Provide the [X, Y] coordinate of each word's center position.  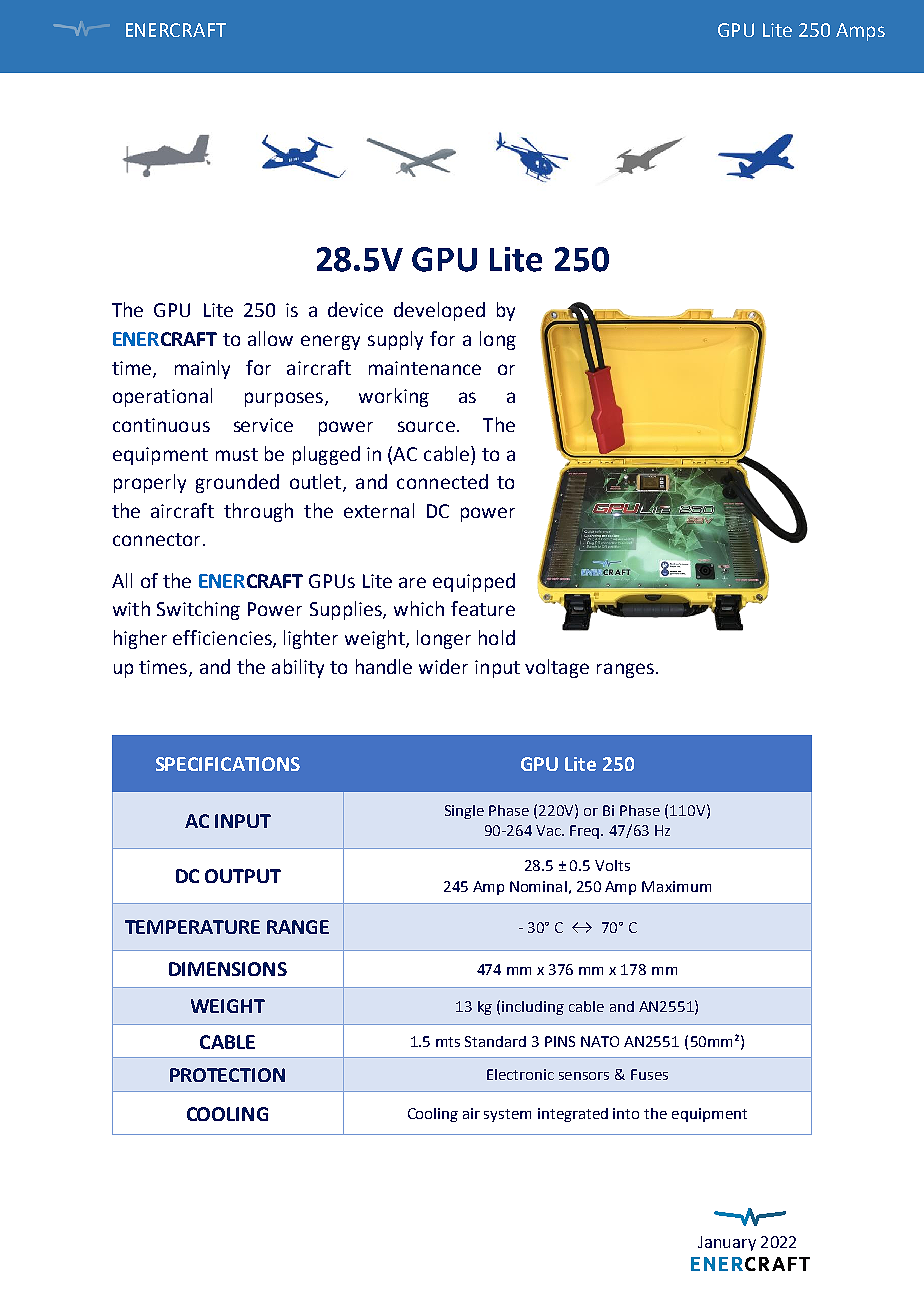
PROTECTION [227, 1075]
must [237, 454]
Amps [860, 32]
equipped [474, 582]
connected [442, 481]
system [507, 1115]
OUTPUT [243, 876]
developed [439, 311]
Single [464, 812]
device [355, 309]
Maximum [676, 886]
